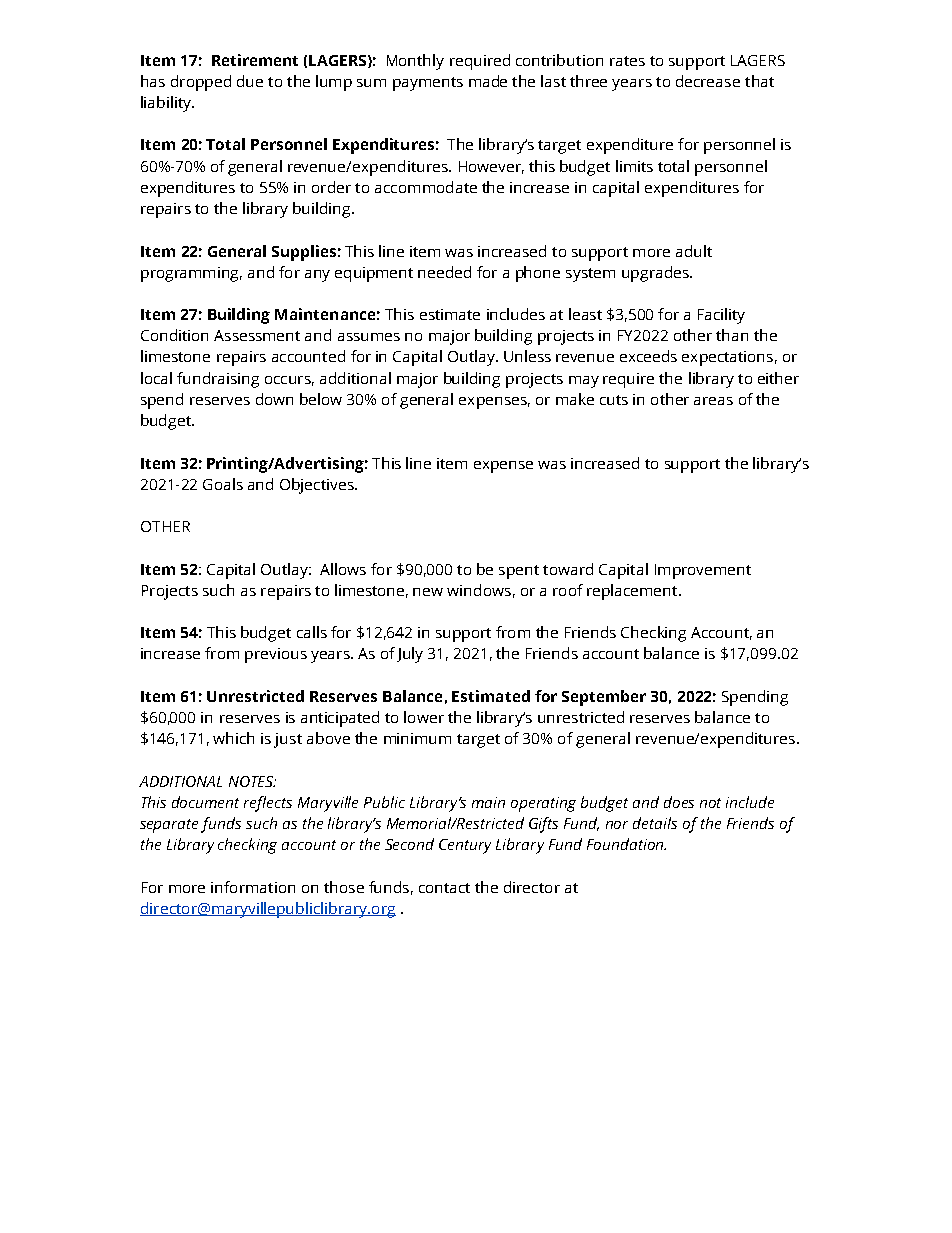 This screenshot has width=952, height=1233. Describe the element at coordinates (253, 887) in the screenshot. I see `information` at that location.
